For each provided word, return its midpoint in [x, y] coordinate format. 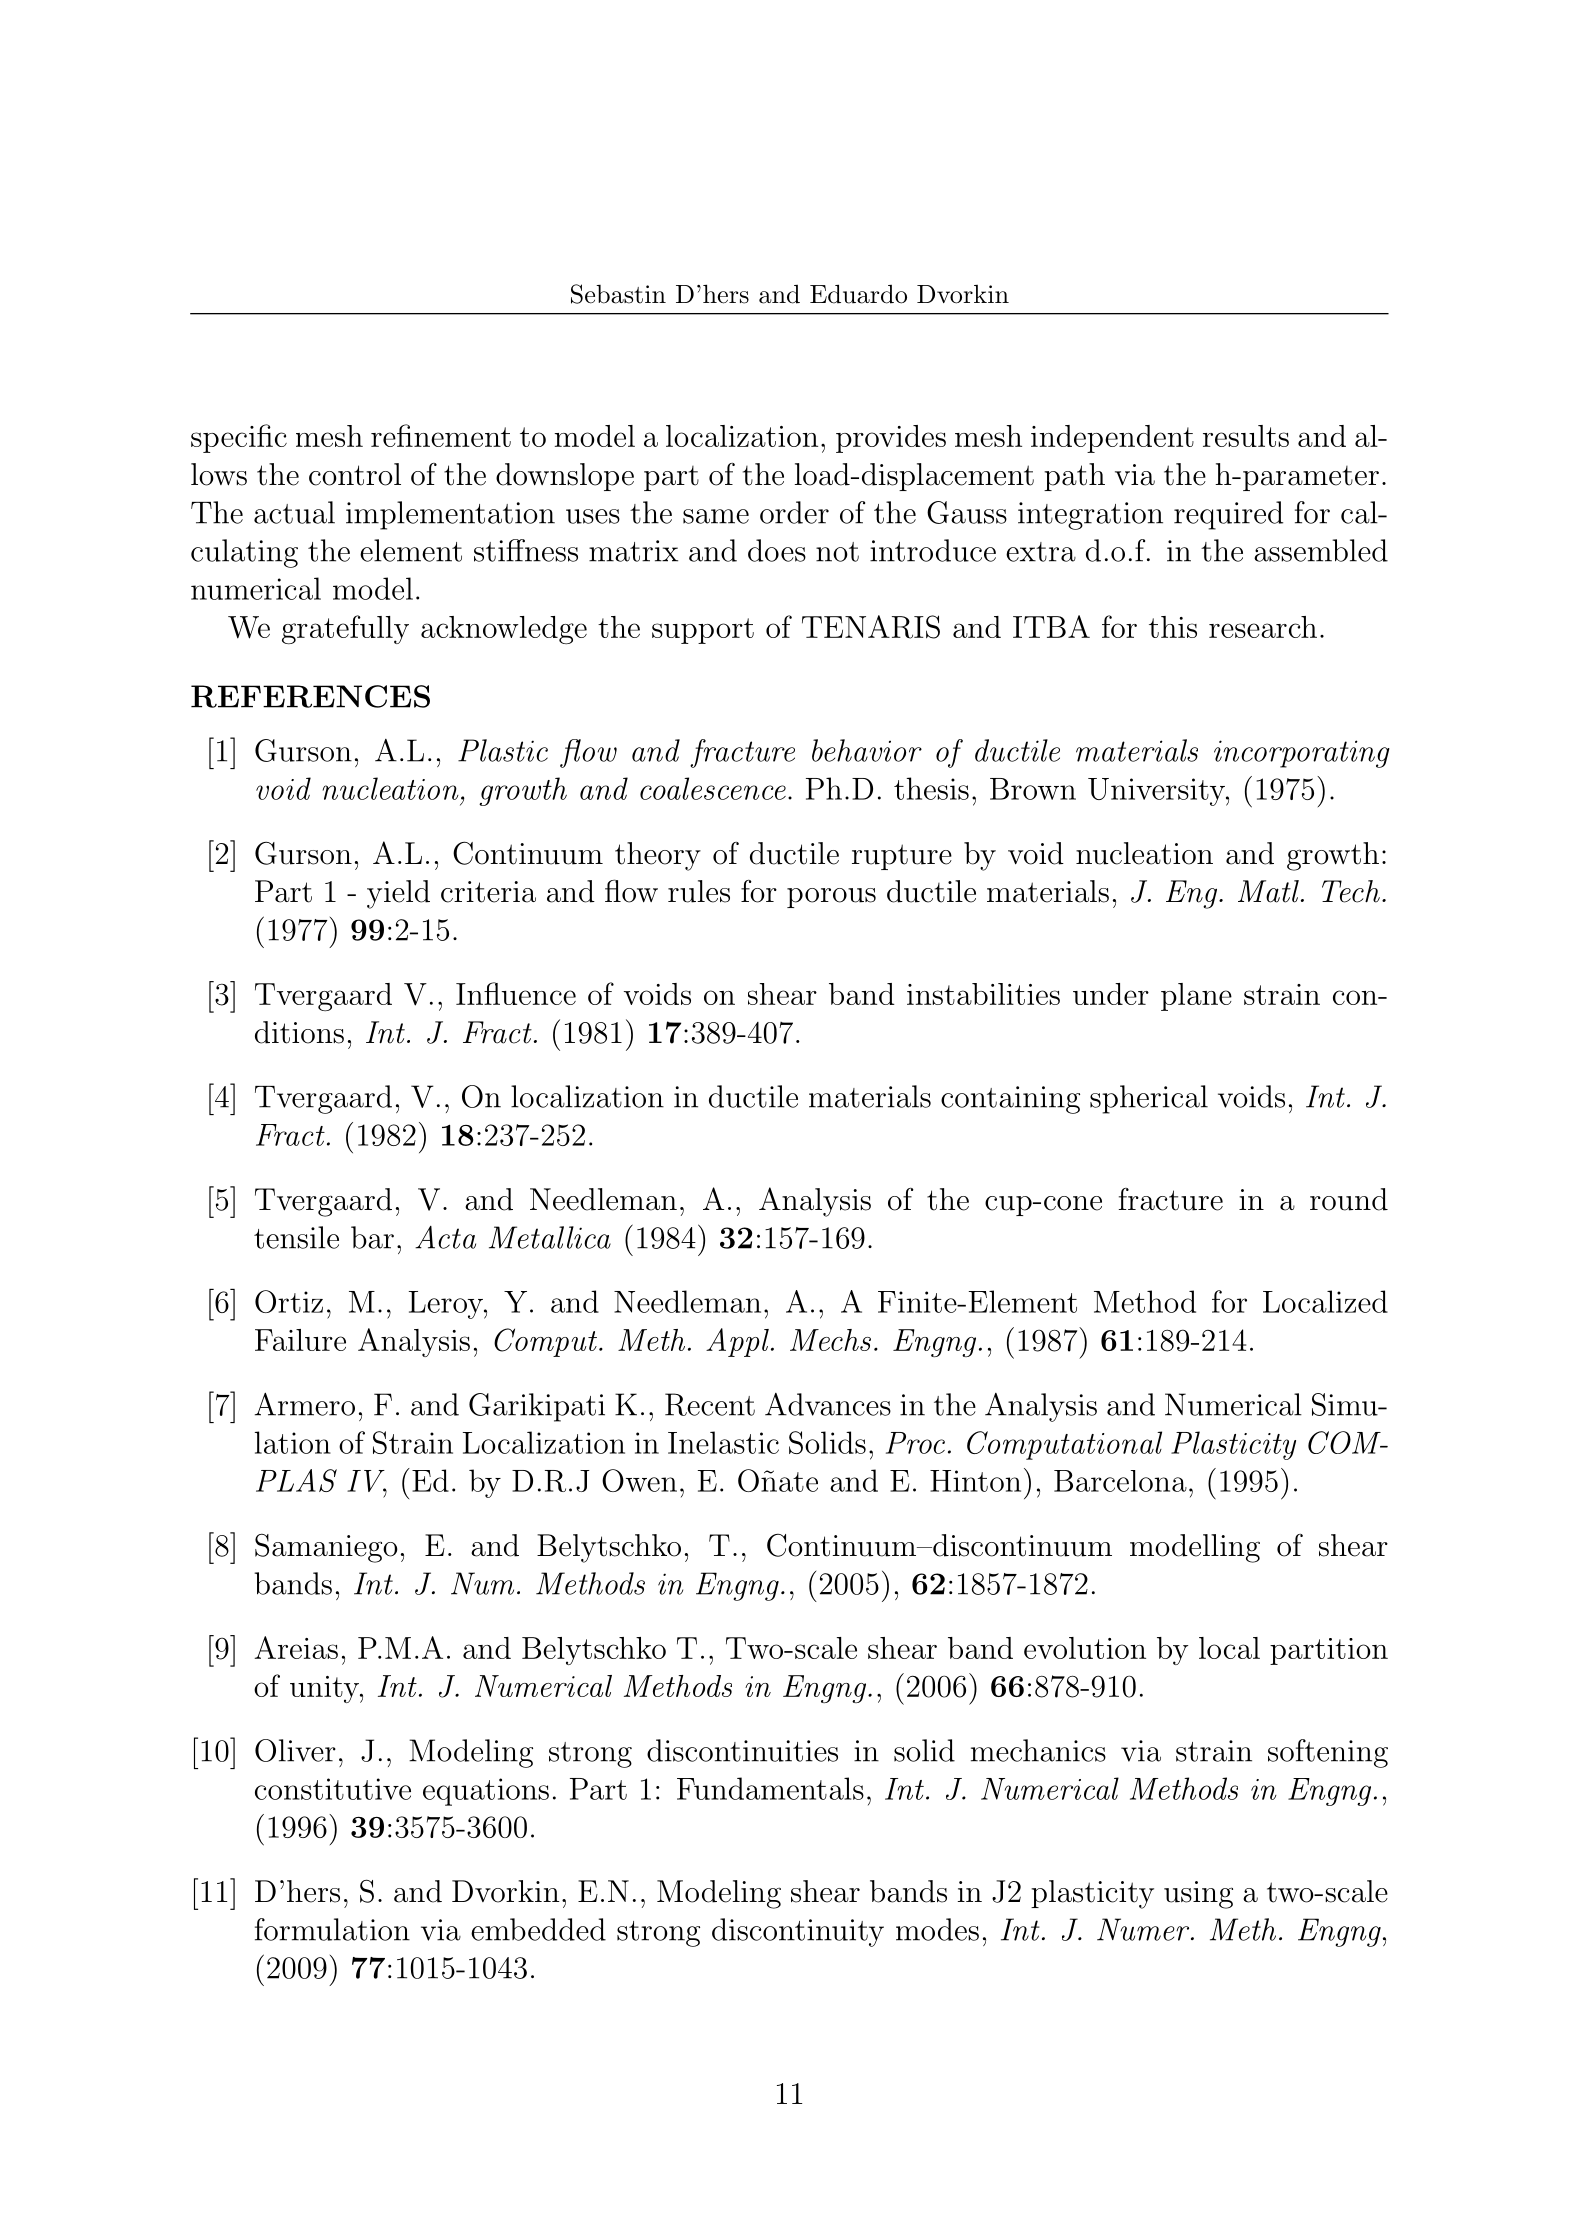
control [355, 474]
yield [398, 894]
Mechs [830, 1340]
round [1349, 1199]
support [703, 631]
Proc [915, 1443]
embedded [538, 1929]
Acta [445, 1237]
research [1263, 627]
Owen [639, 1480]
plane [1196, 997]
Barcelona [1120, 1481]
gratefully [345, 629]
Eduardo [858, 294]
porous [831, 898]
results [1246, 436]
